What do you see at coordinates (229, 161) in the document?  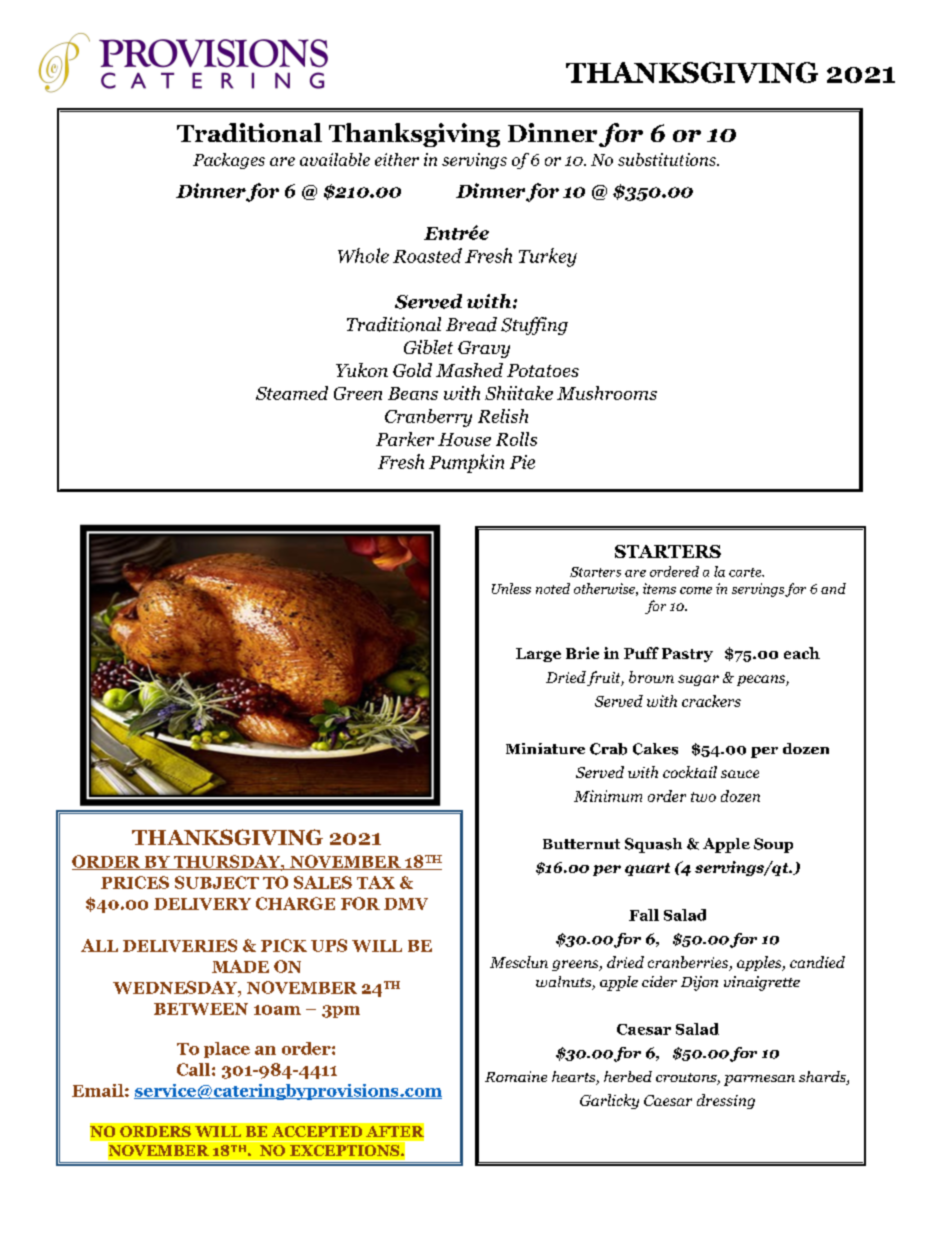 I see `Packages` at bounding box center [229, 161].
